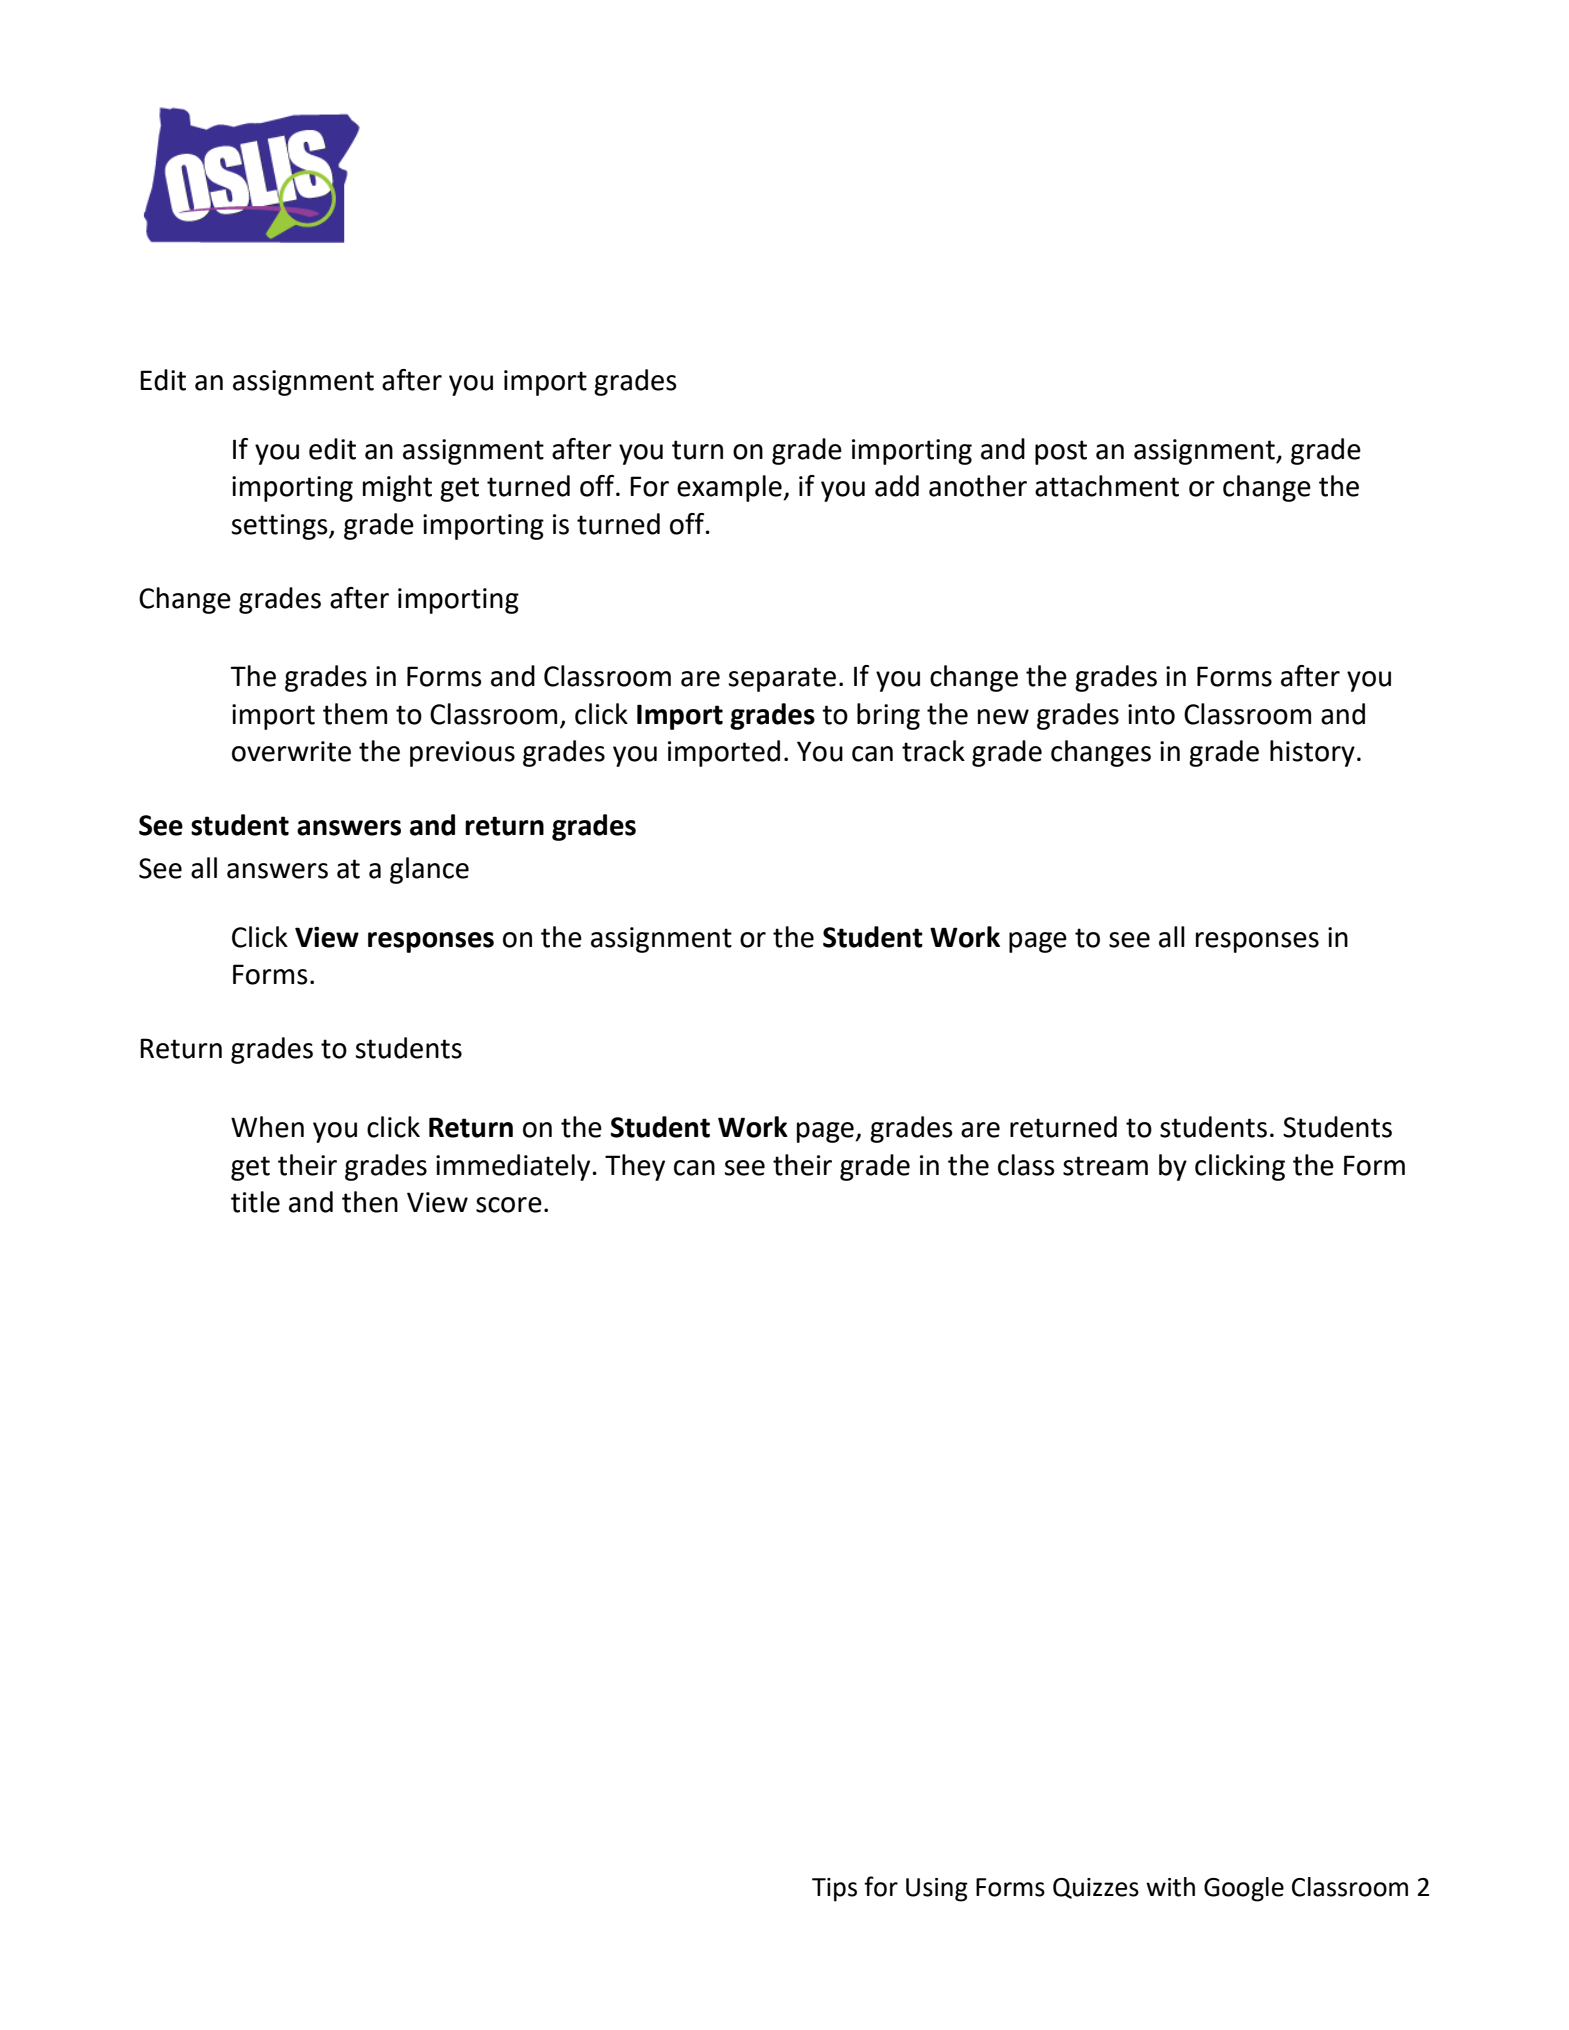 The width and height of the page is (1569, 2030). Describe the element at coordinates (834, 1890) in the page. I see `Tips` at that location.
